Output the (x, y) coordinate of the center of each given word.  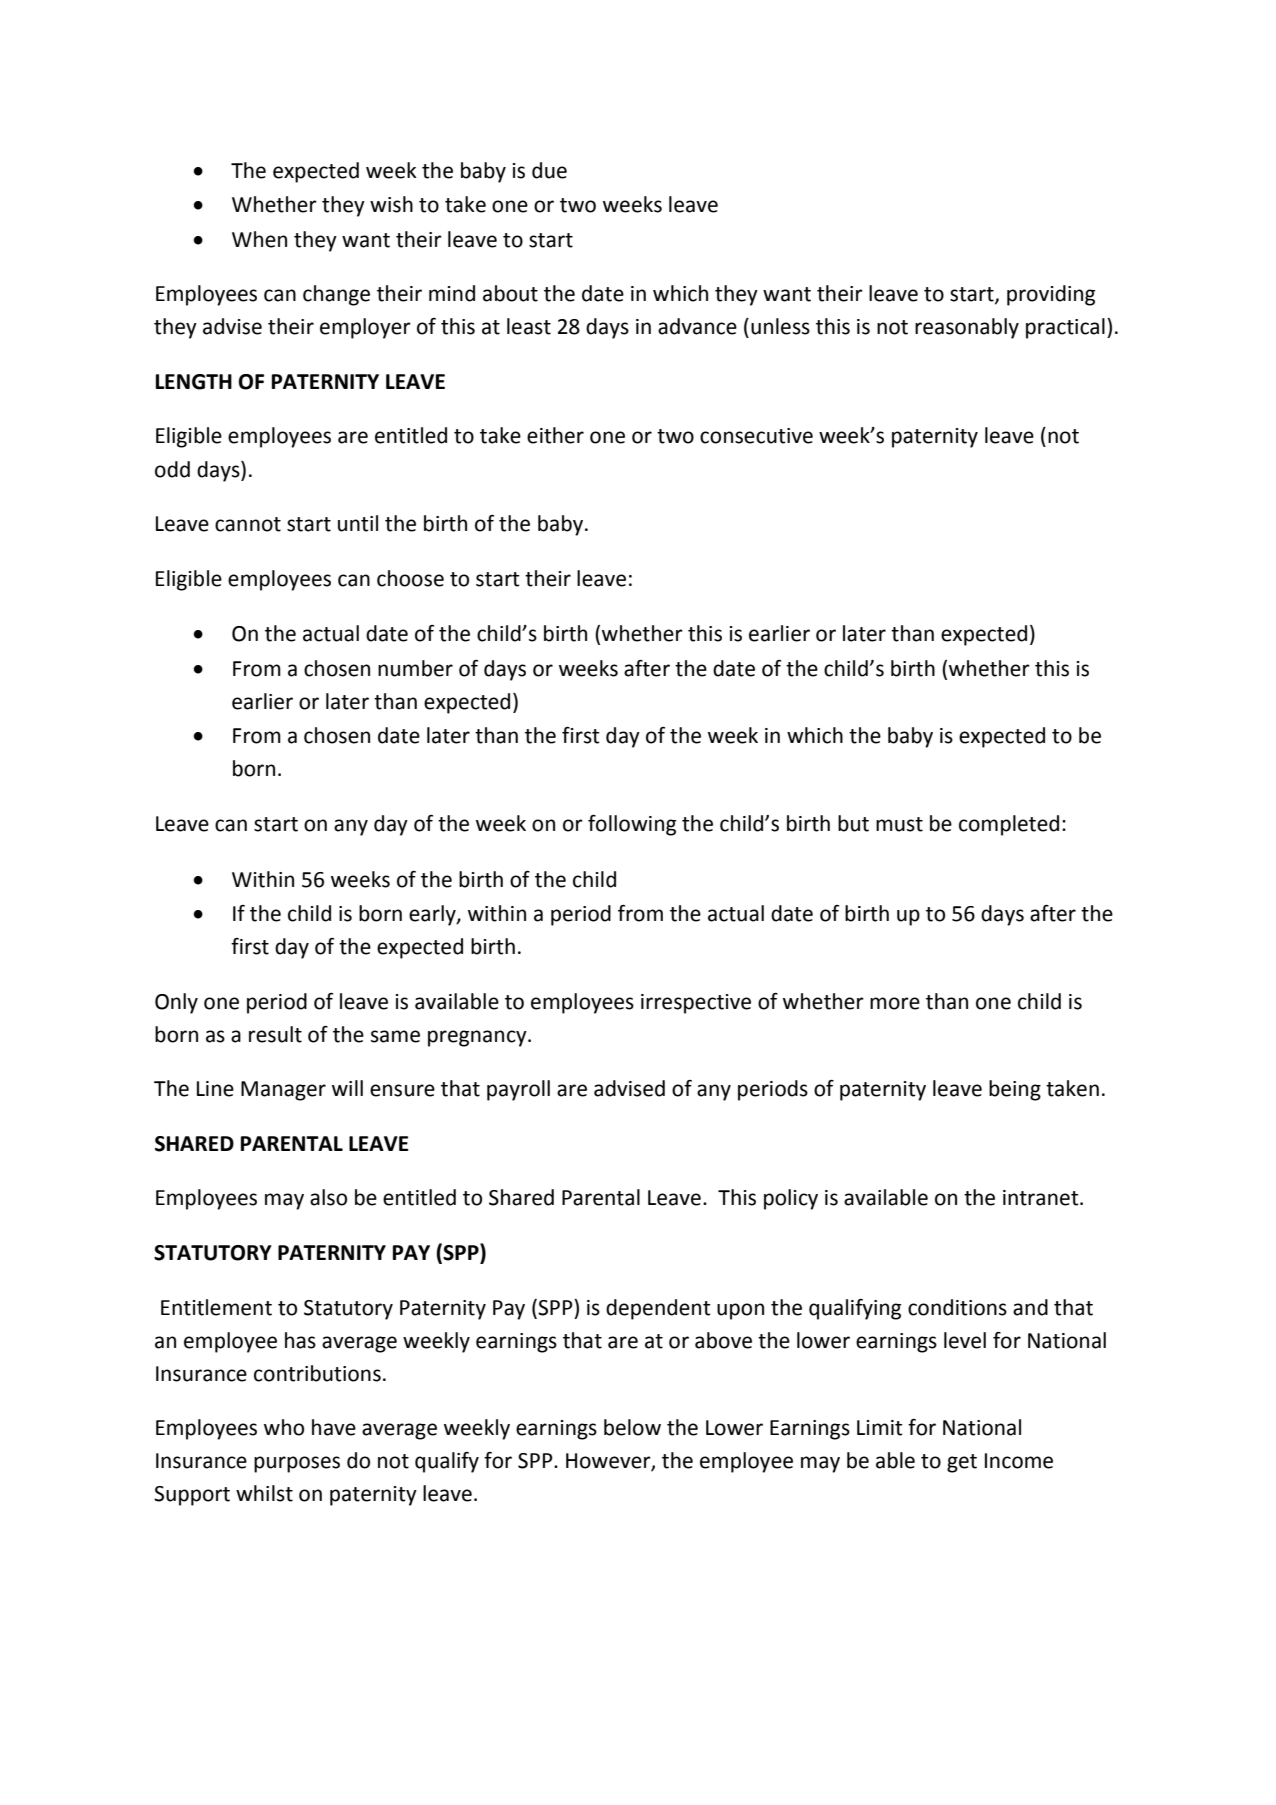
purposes (297, 1464)
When (259, 239)
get (962, 1463)
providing (1051, 295)
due (549, 170)
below (632, 1427)
